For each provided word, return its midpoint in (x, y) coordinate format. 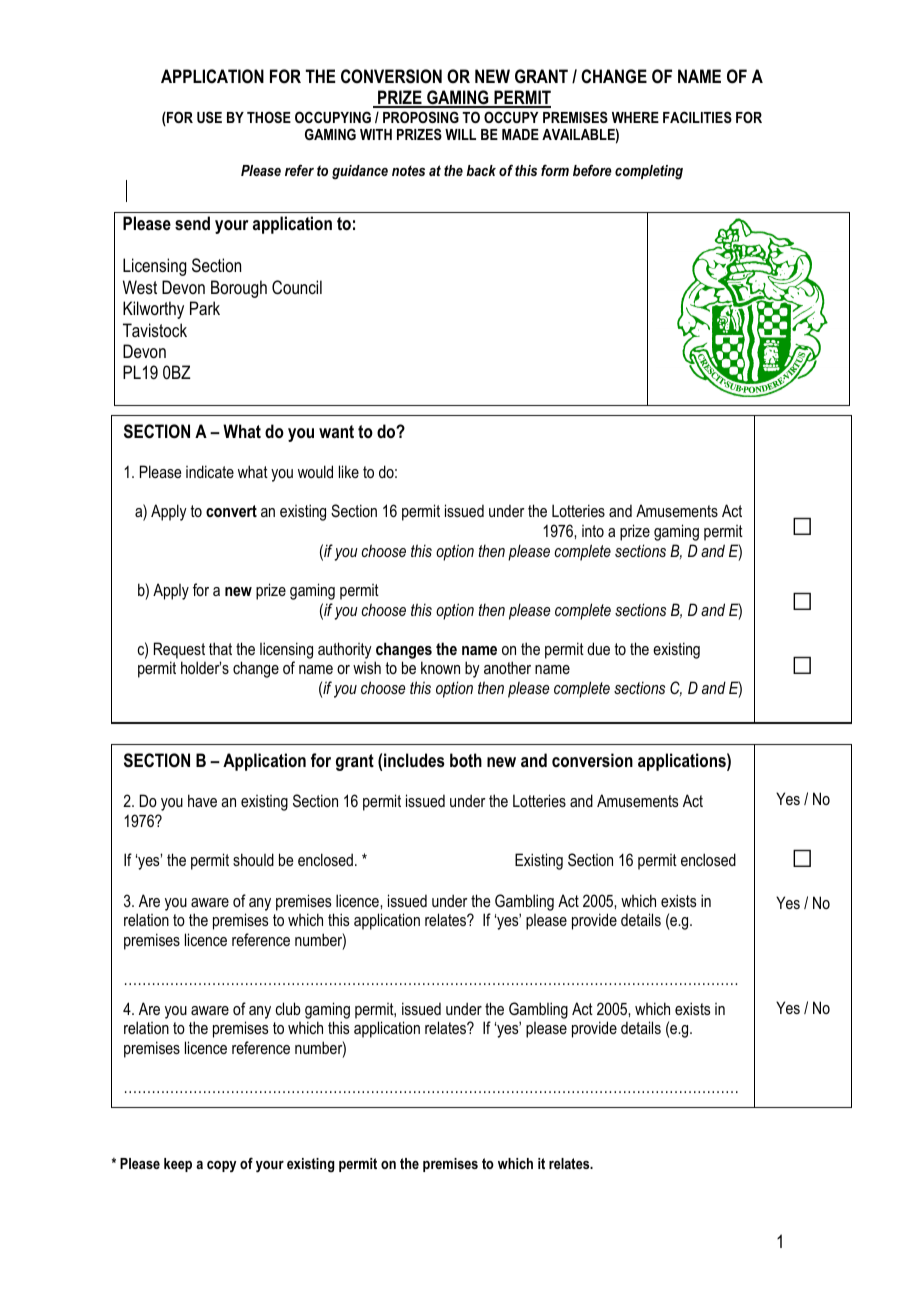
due (598, 648)
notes (408, 170)
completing (649, 172)
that (220, 648)
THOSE (269, 117)
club (288, 1008)
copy (221, 1166)
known (440, 667)
